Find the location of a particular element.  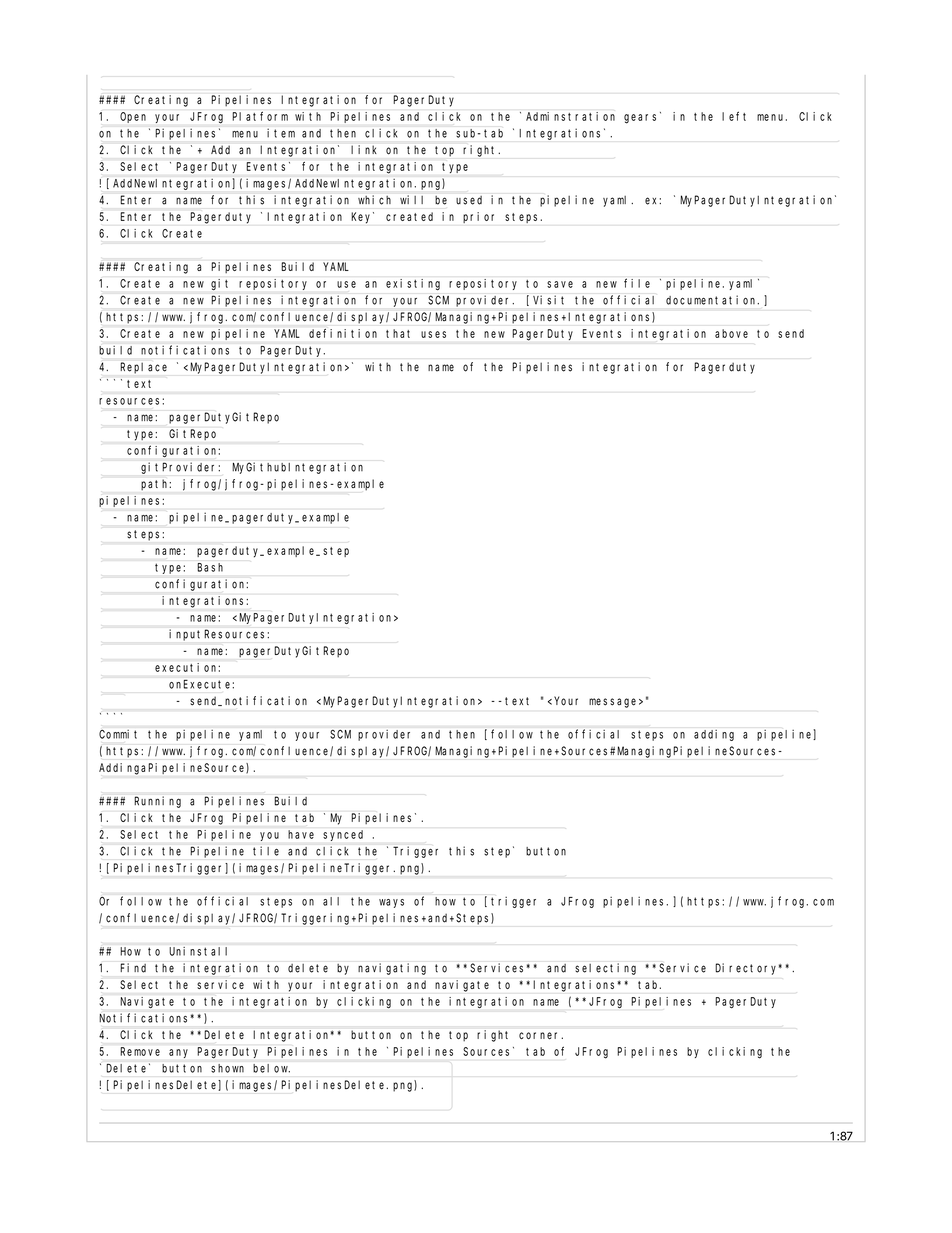

Running is located at coordinates (158, 802).
